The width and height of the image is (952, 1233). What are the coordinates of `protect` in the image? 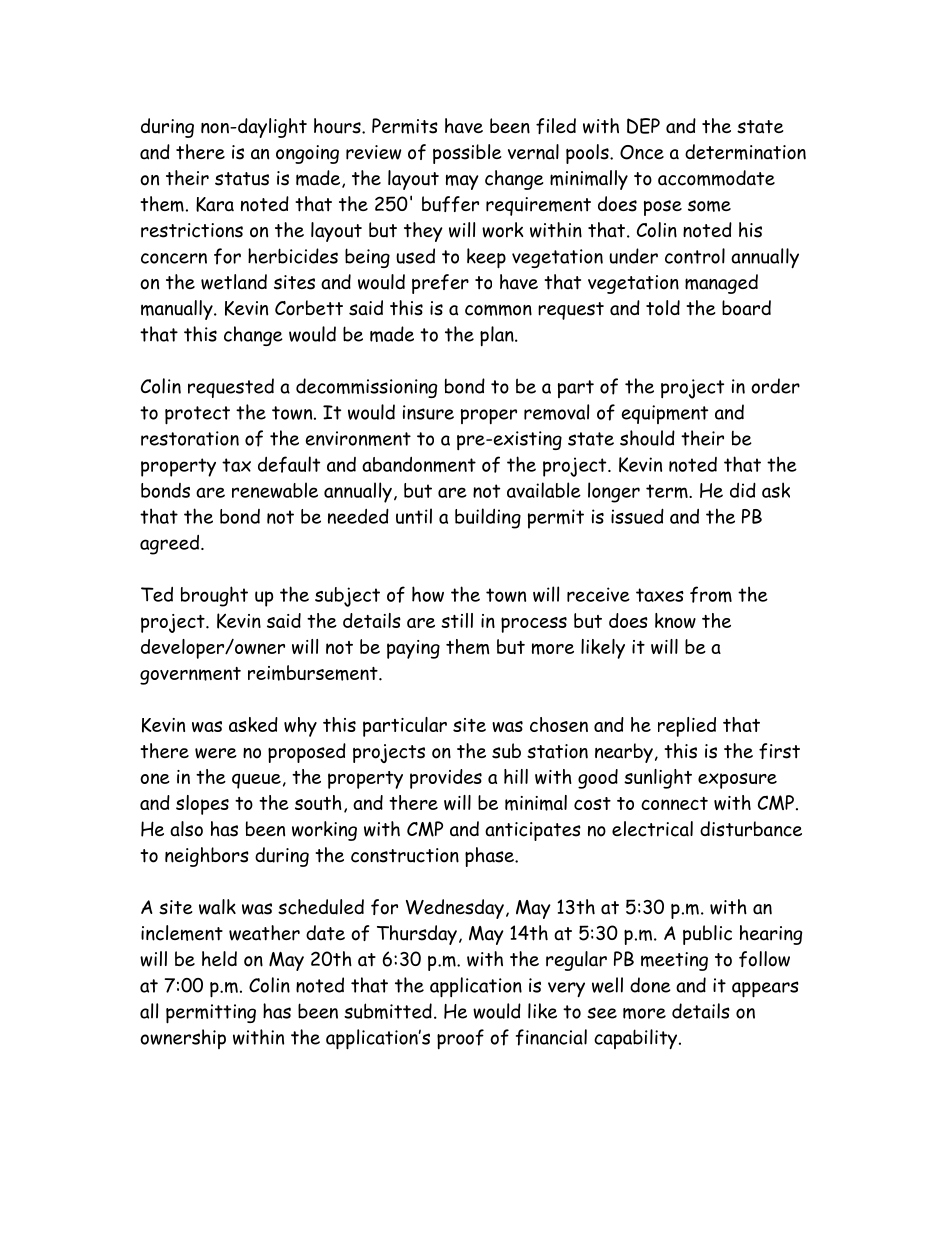 It's located at (197, 415).
